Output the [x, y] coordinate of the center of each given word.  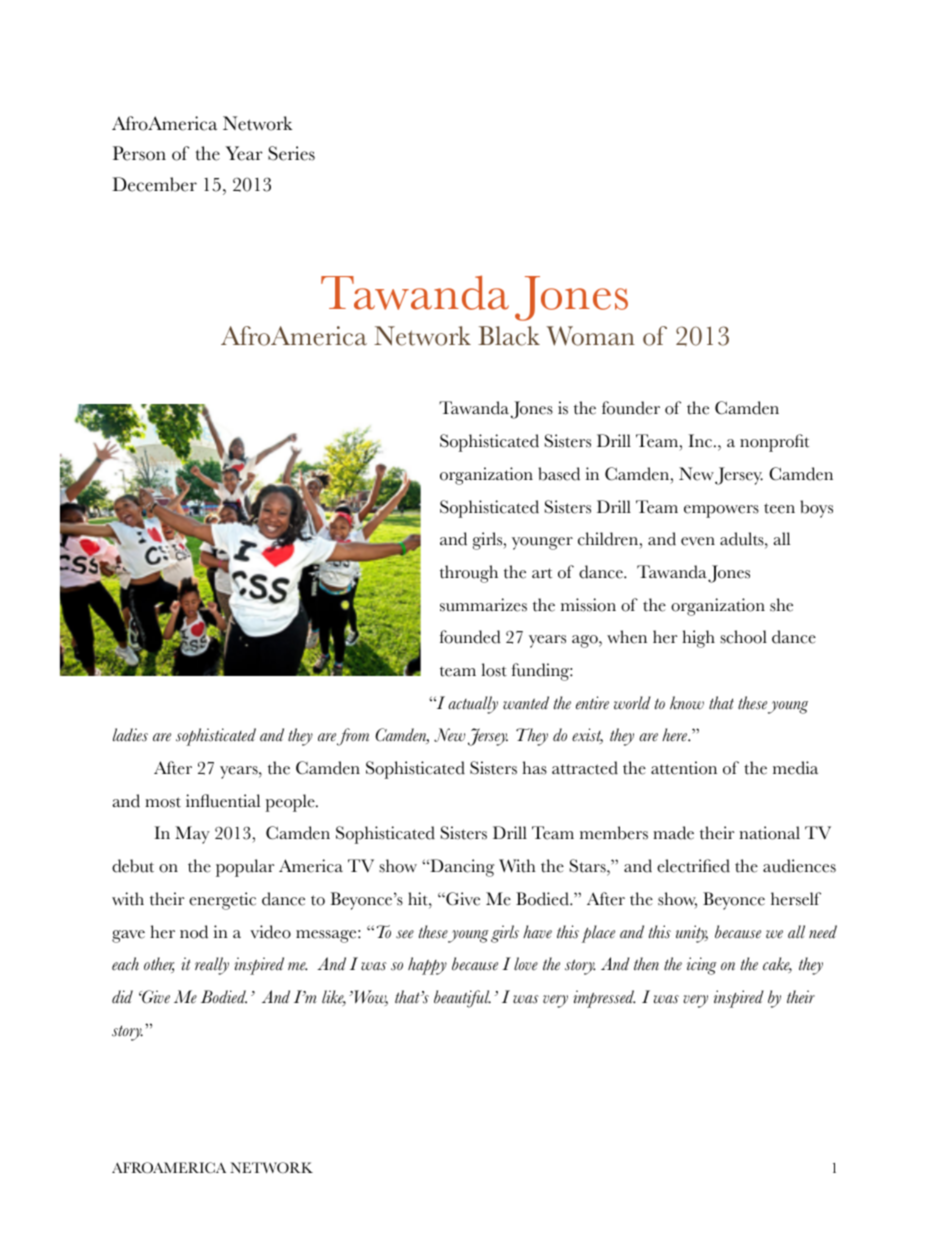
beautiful [462, 999]
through [469, 574]
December [154, 184]
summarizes [483, 605]
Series [291, 153]
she [781, 605]
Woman [590, 336]
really [212, 966]
